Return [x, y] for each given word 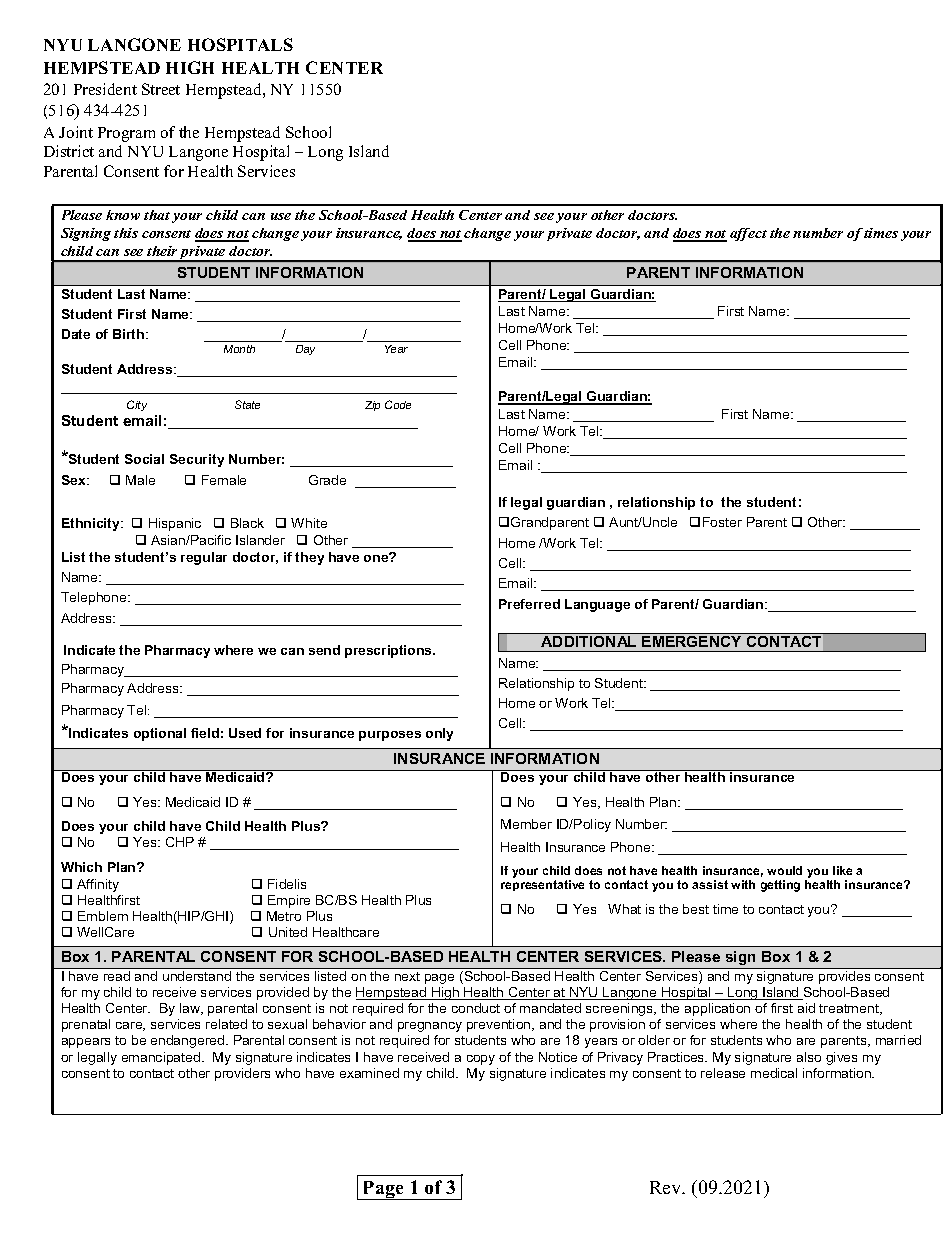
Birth [130, 334]
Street [161, 89]
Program [126, 134]
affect [748, 234]
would [784, 870]
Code [398, 404]
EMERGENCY [693, 640]
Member [526, 824]
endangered [189, 1041]
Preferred [529, 604]
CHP [180, 842]
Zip [372, 406]
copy [481, 1060]
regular [204, 558]
